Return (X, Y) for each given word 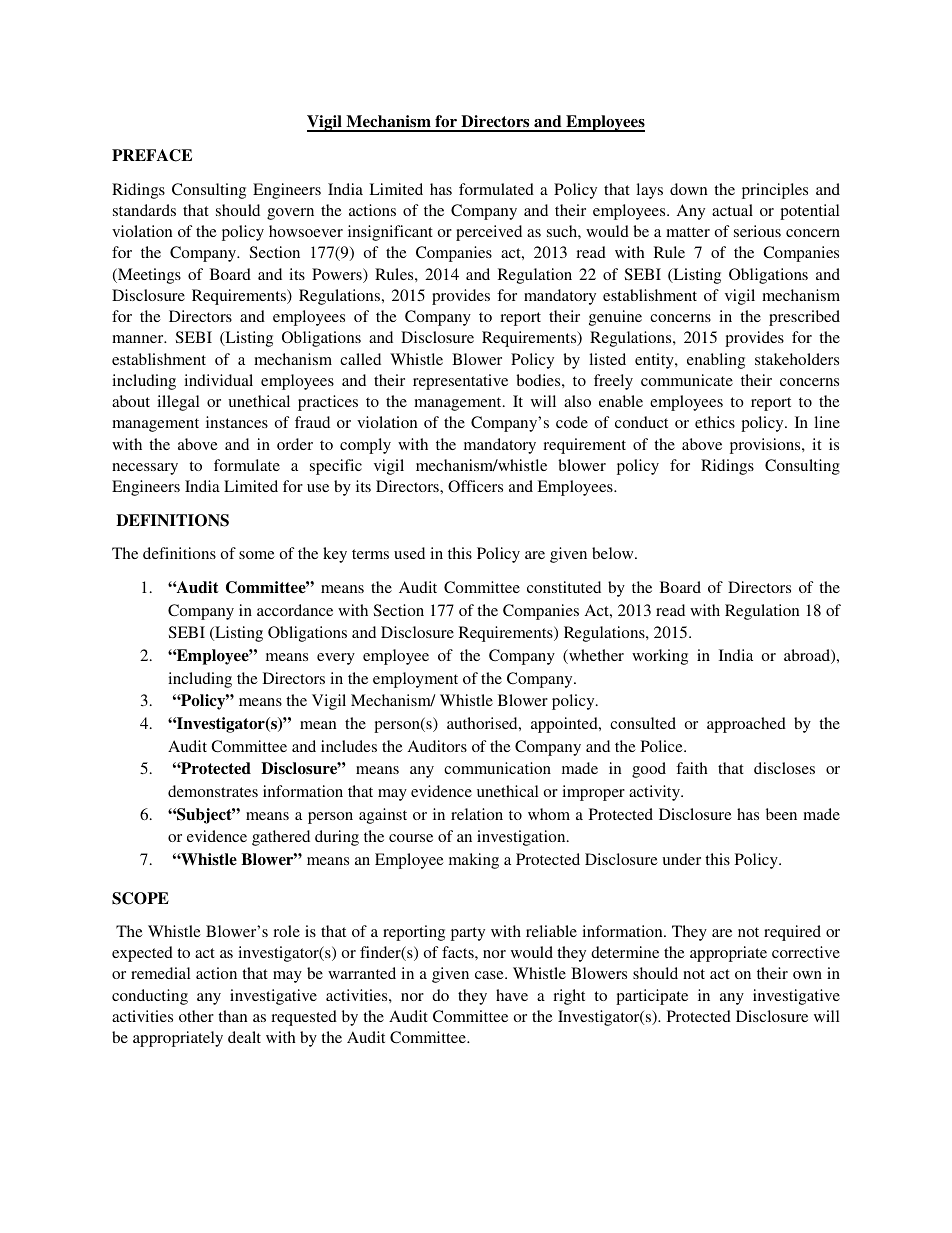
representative (460, 382)
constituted (564, 587)
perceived (489, 233)
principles (775, 191)
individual (218, 380)
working (660, 657)
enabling (716, 361)
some (257, 555)
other (196, 1016)
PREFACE (152, 155)
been (781, 814)
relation (477, 814)
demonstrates (213, 791)
